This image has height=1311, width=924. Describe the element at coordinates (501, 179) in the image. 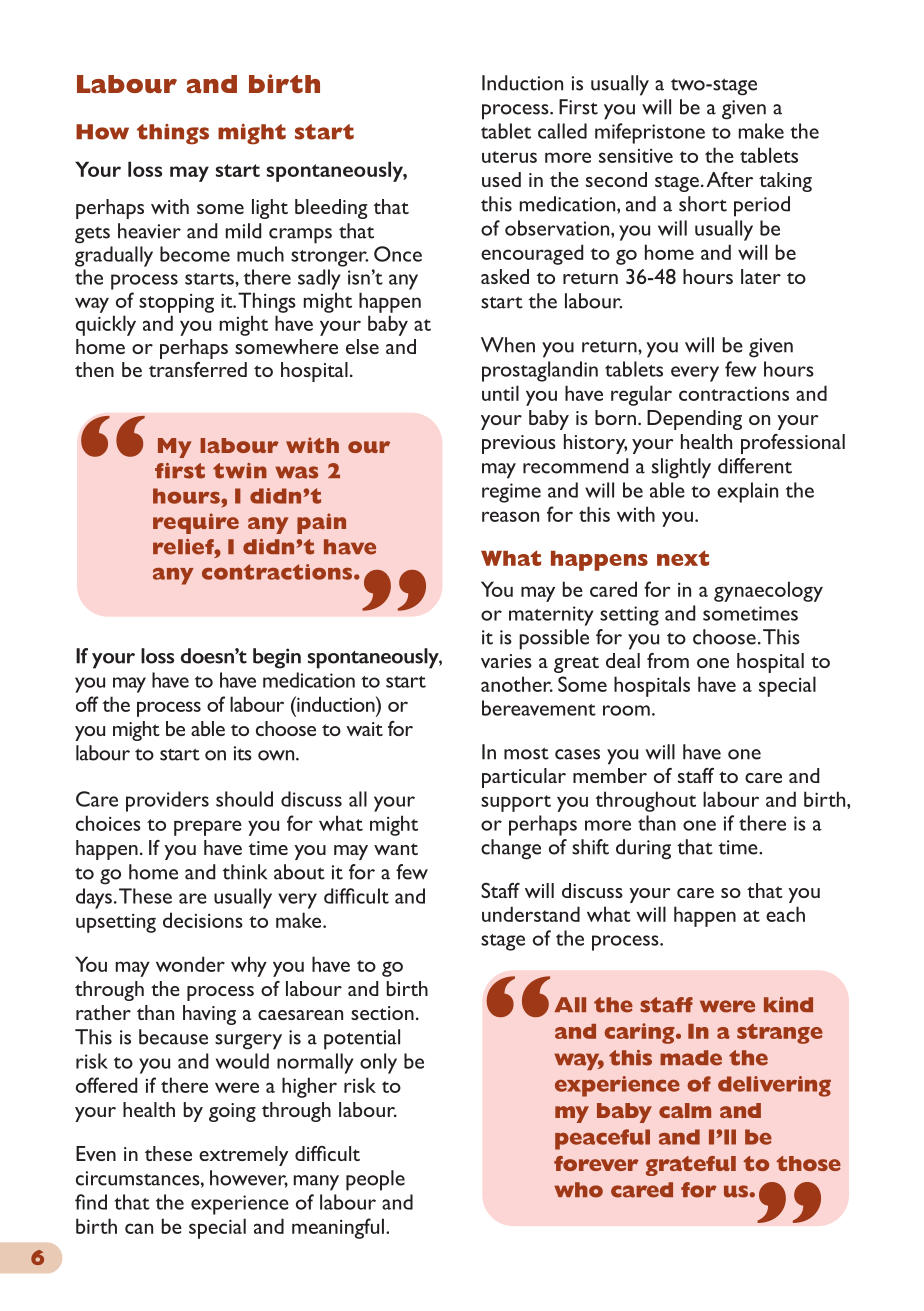

I see `used` at that location.
